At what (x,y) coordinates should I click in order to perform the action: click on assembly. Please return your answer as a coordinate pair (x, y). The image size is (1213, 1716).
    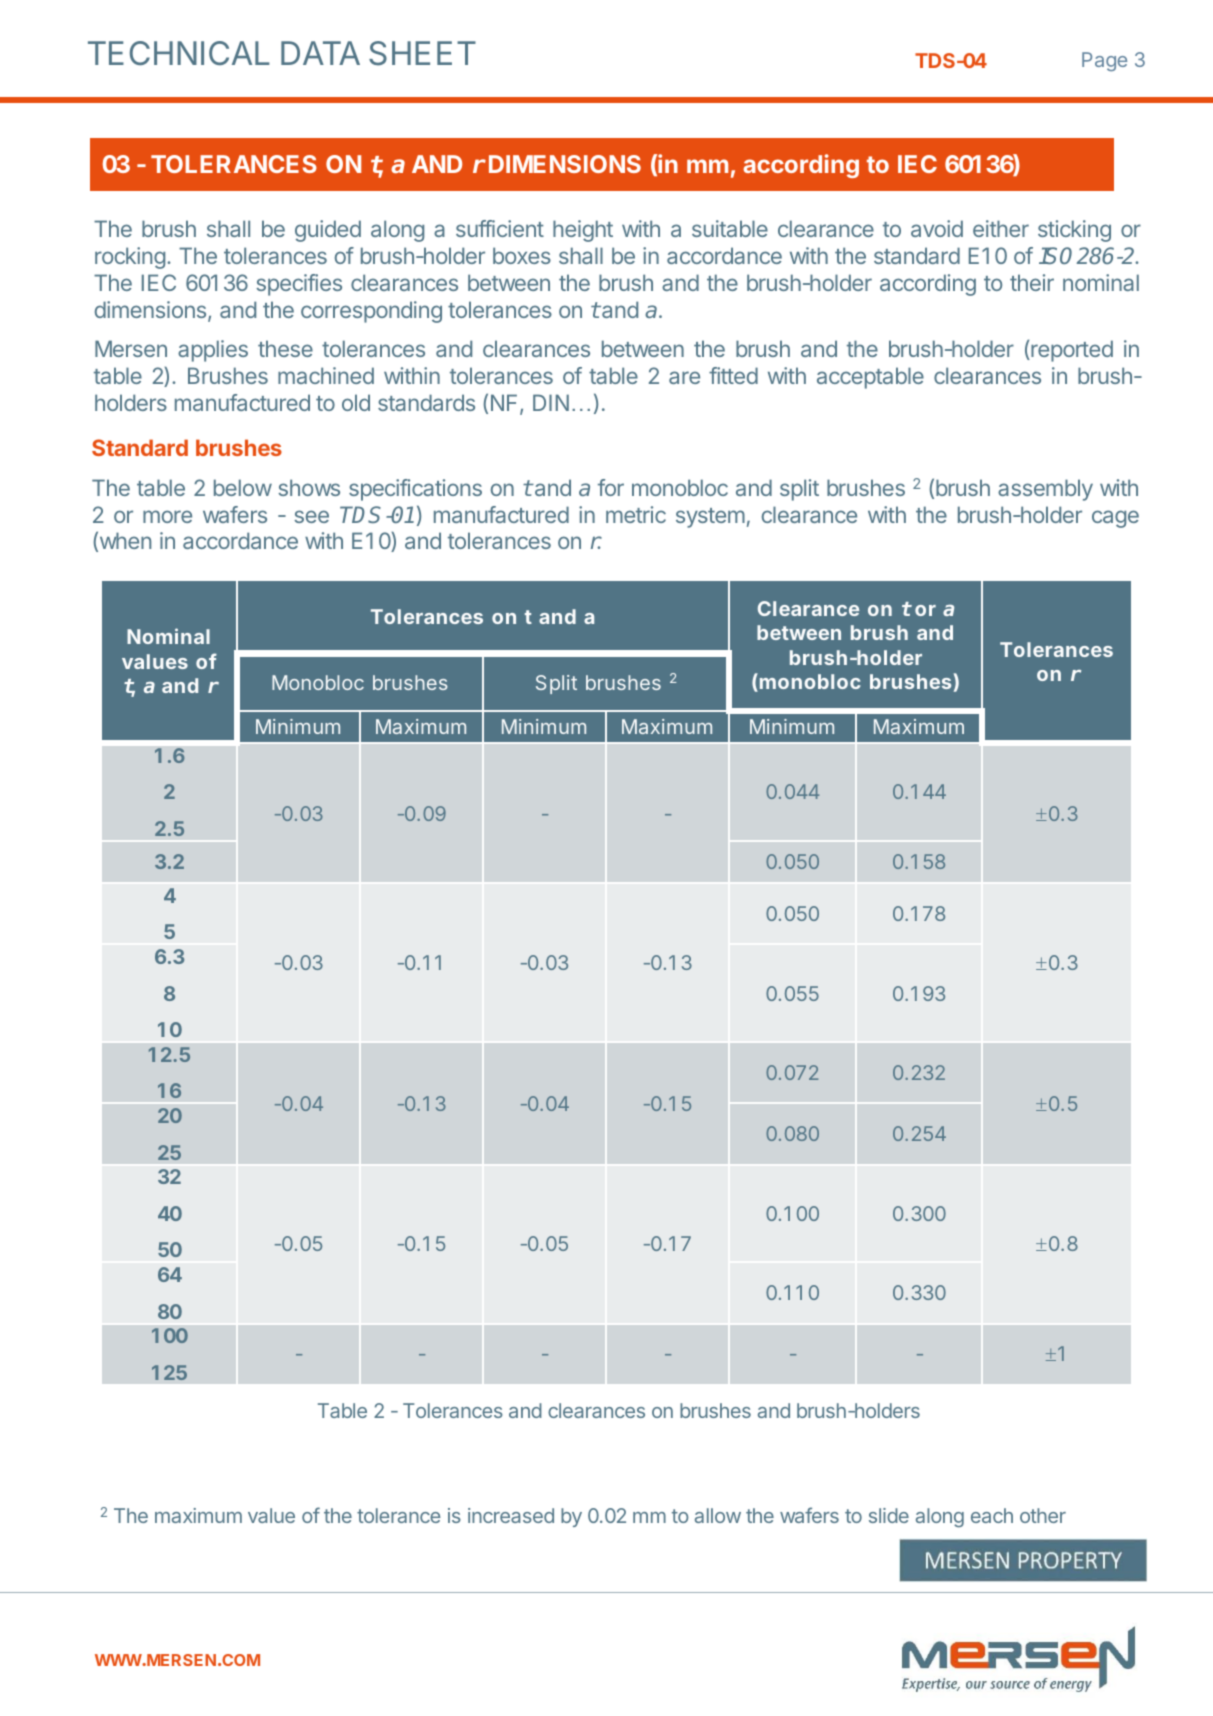
    Looking at the image, I should click on (1045, 490).
